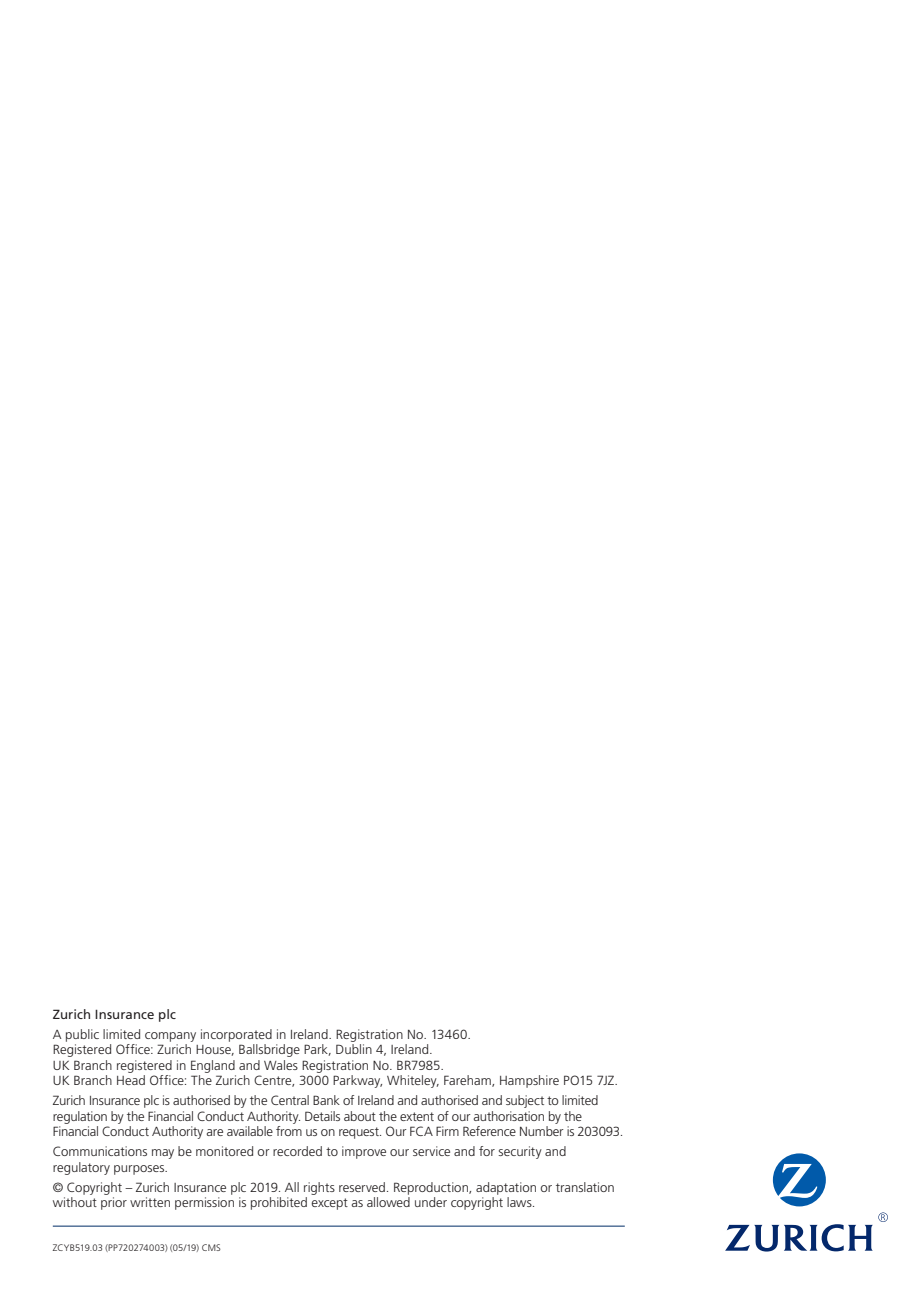 This document has width=924, height=1308. Describe the element at coordinates (140, 1170) in the document. I see `purposes` at that location.
